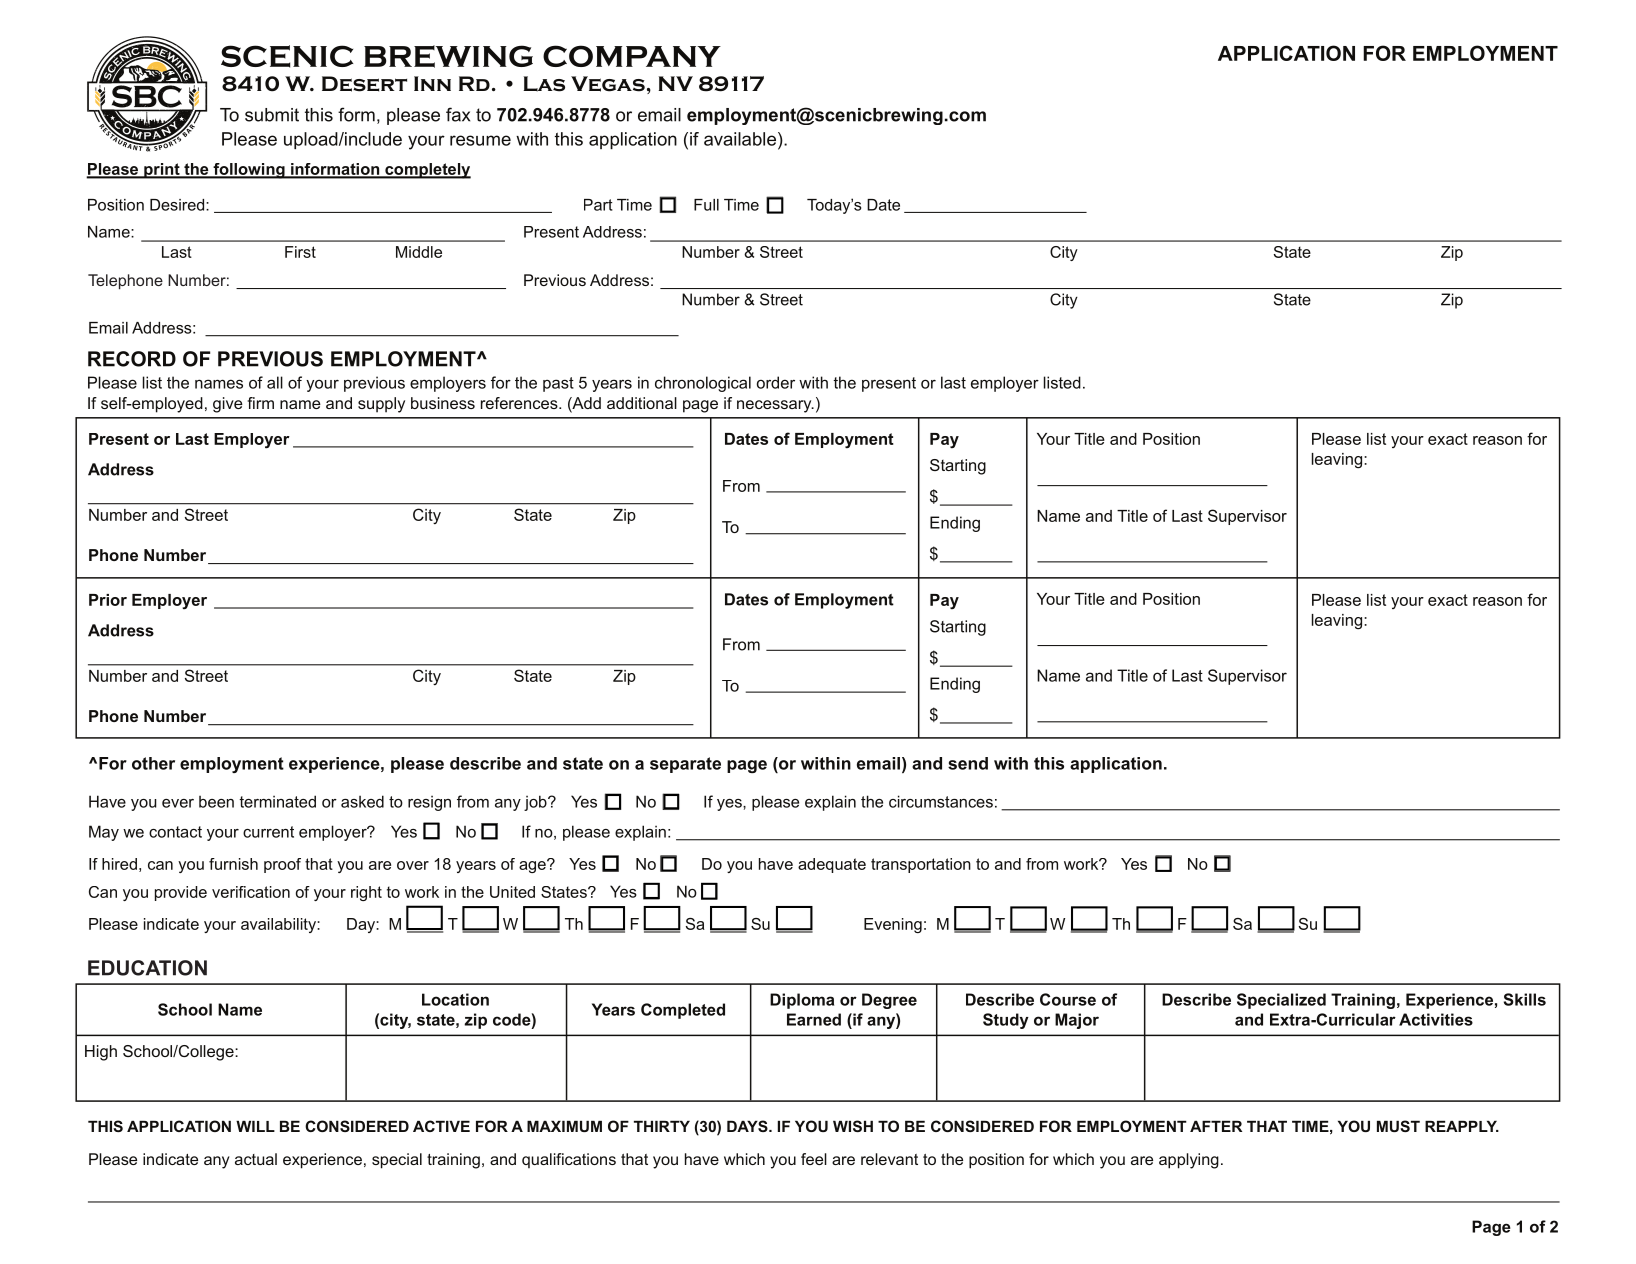 Image resolution: width=1636 pixels, height=1264 pixels. I want to click on MUST, so click(1398, 1126).
